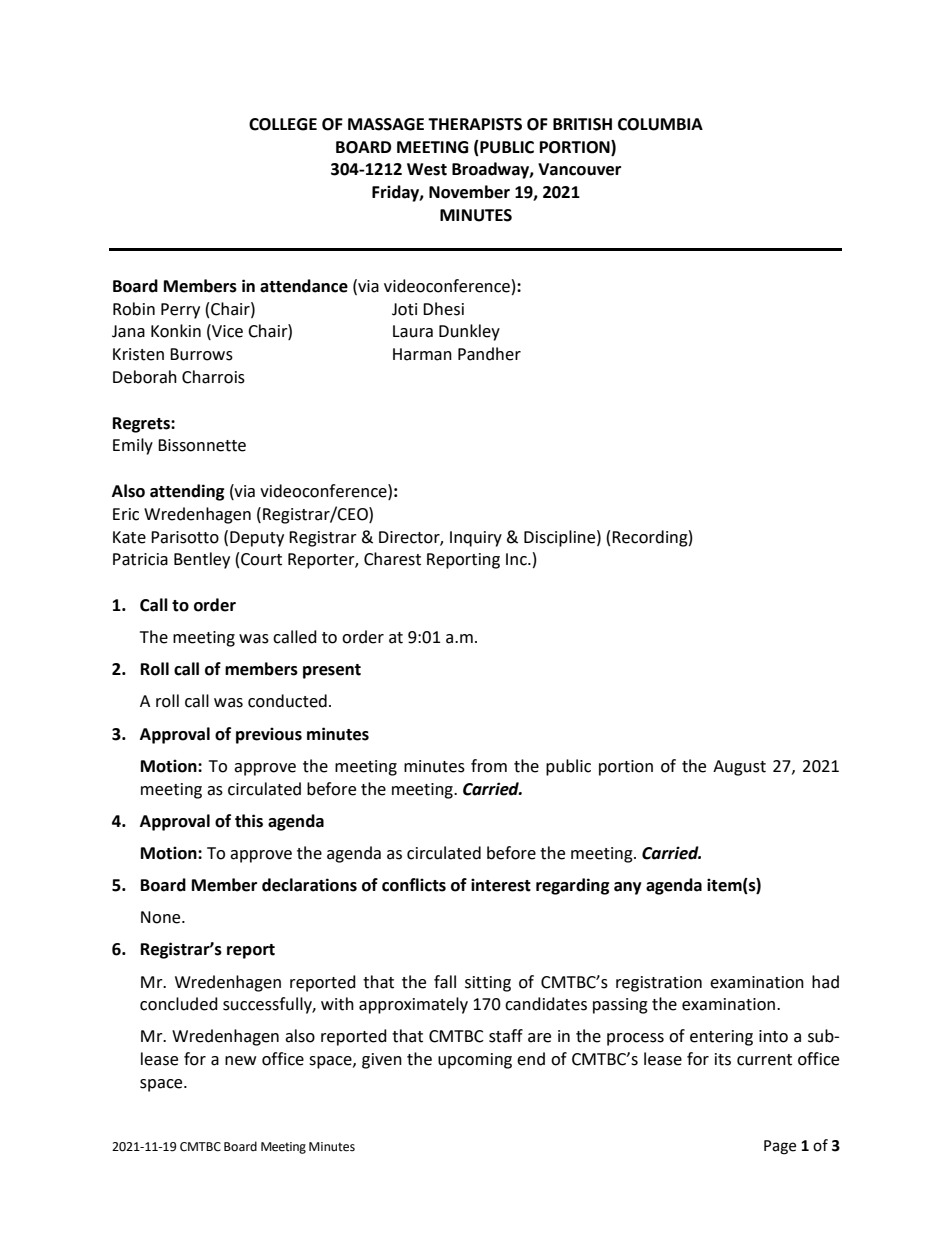  I want to click on upcoming, so click(475, 1061).
